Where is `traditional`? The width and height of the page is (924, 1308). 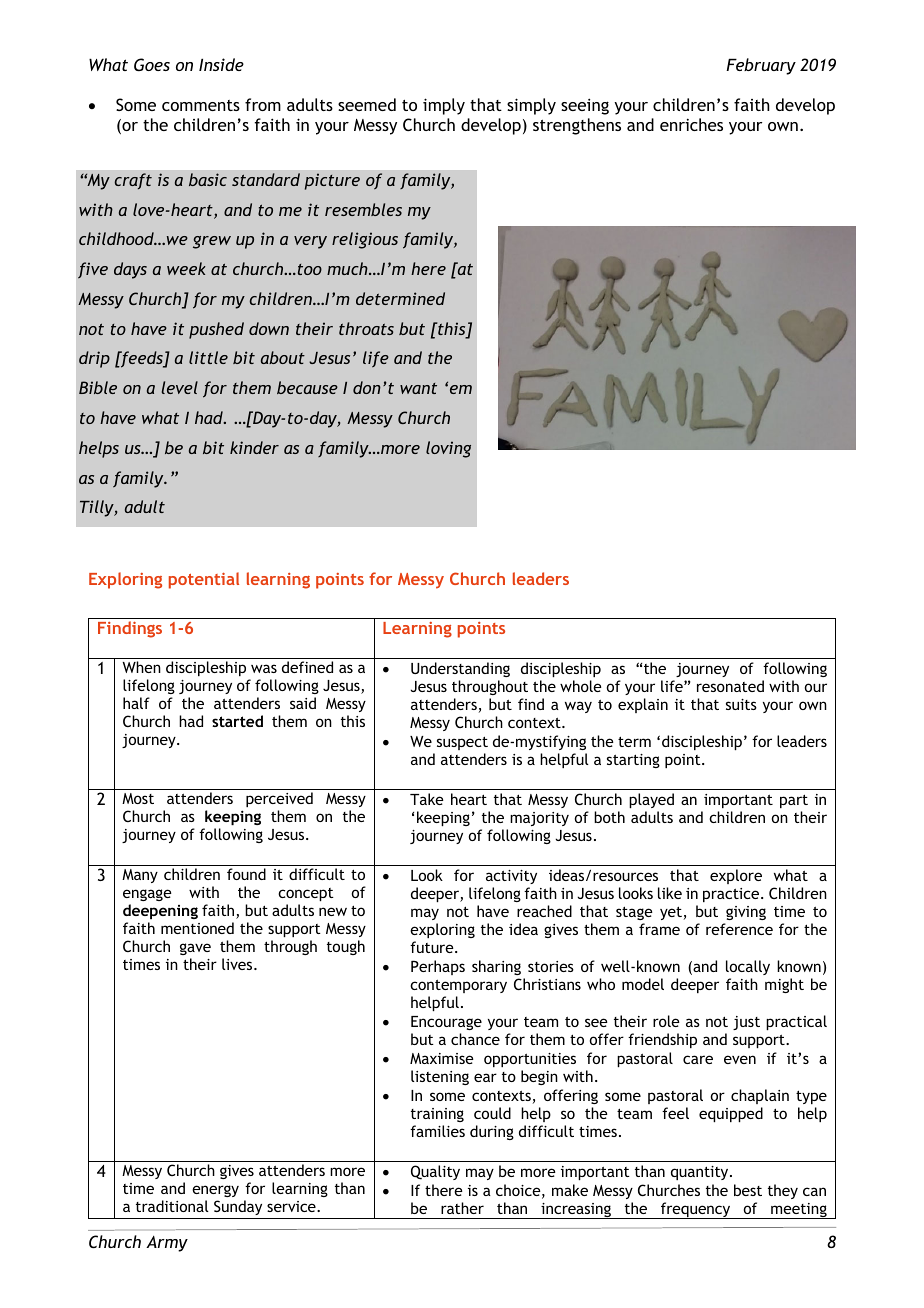 traditional is located at coordinates (172, 1206).
